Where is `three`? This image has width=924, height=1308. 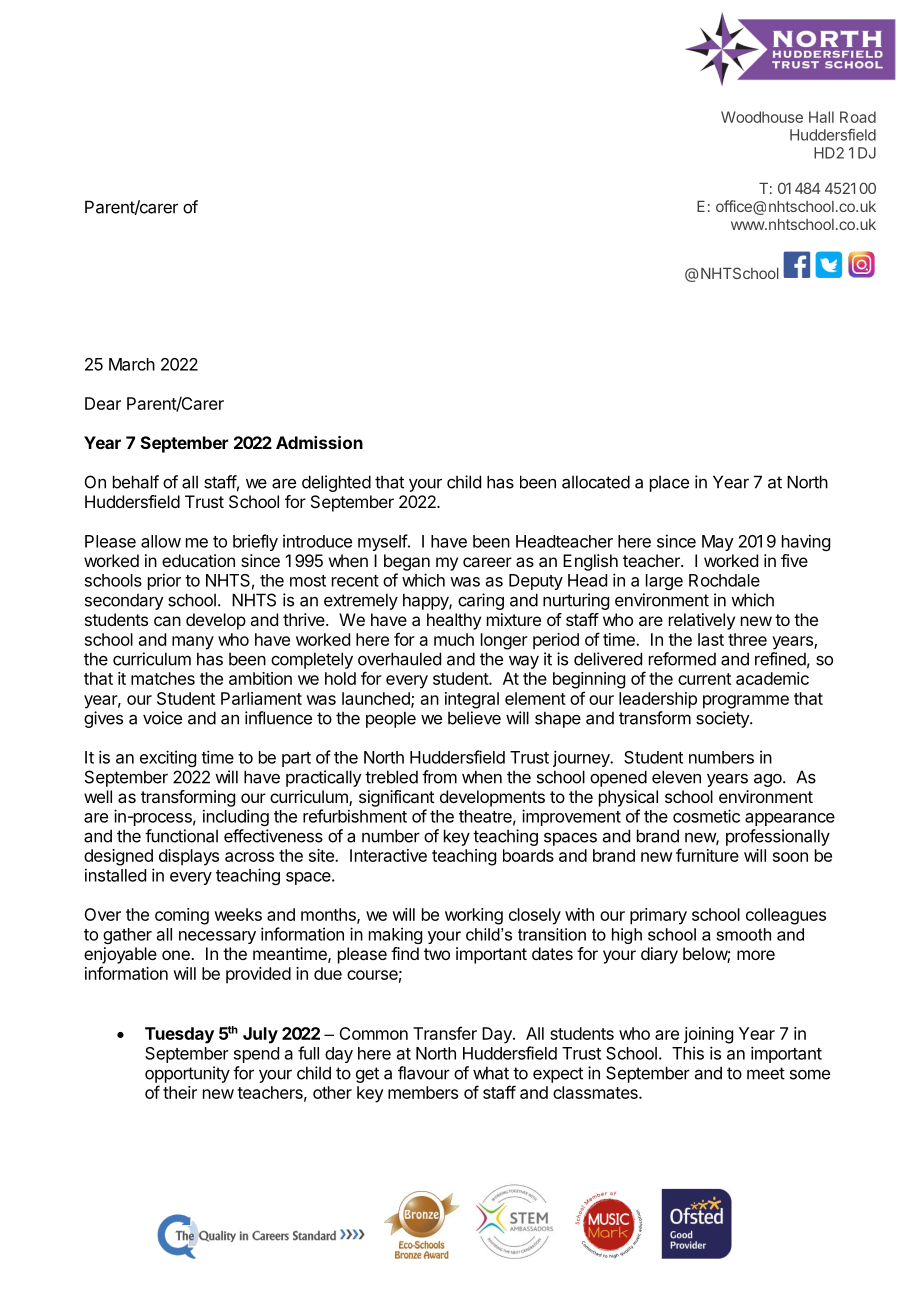 three is located at coordinates (747, 639).
